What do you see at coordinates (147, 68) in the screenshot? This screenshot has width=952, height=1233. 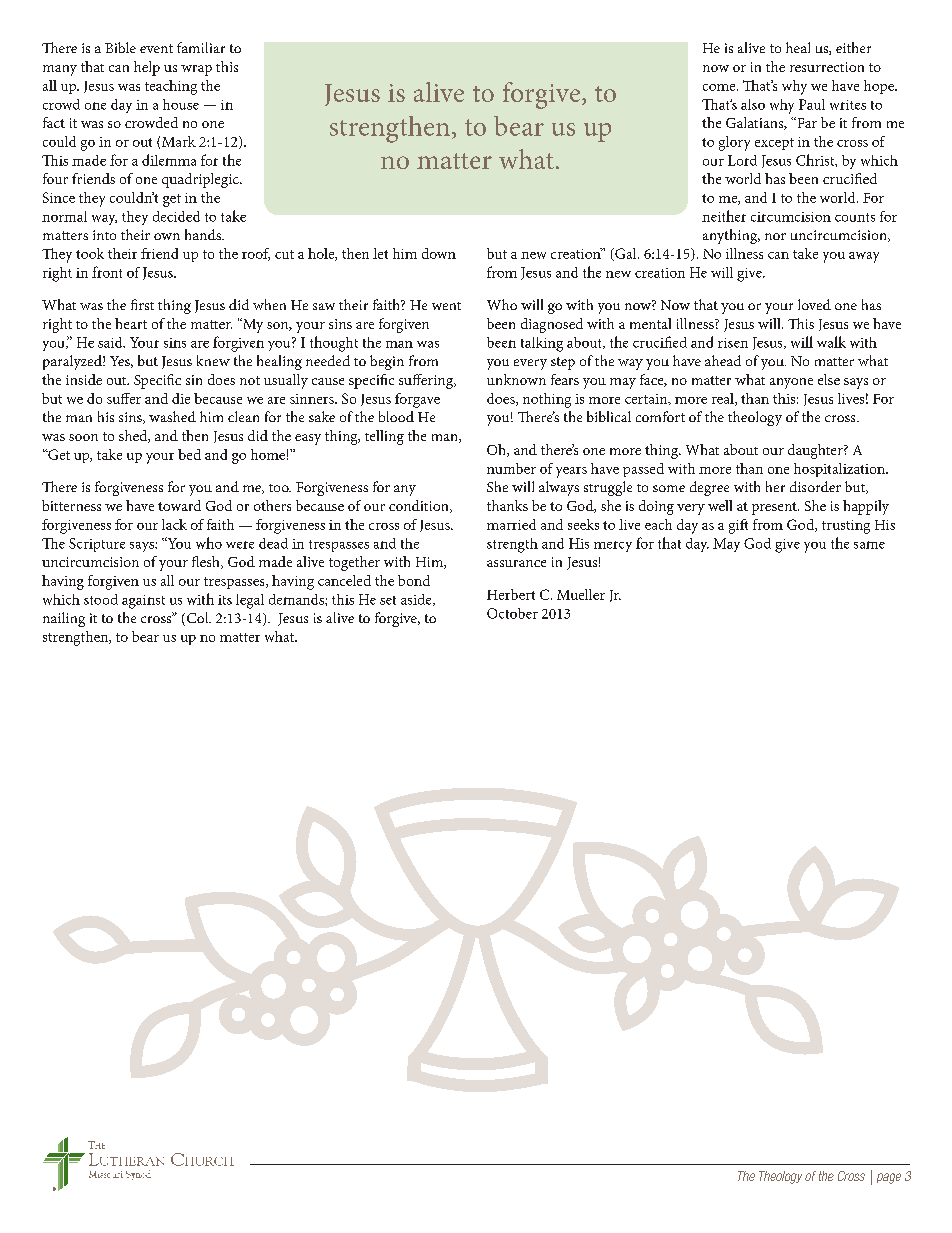 I see `help` at bounding box center [147, 68].
